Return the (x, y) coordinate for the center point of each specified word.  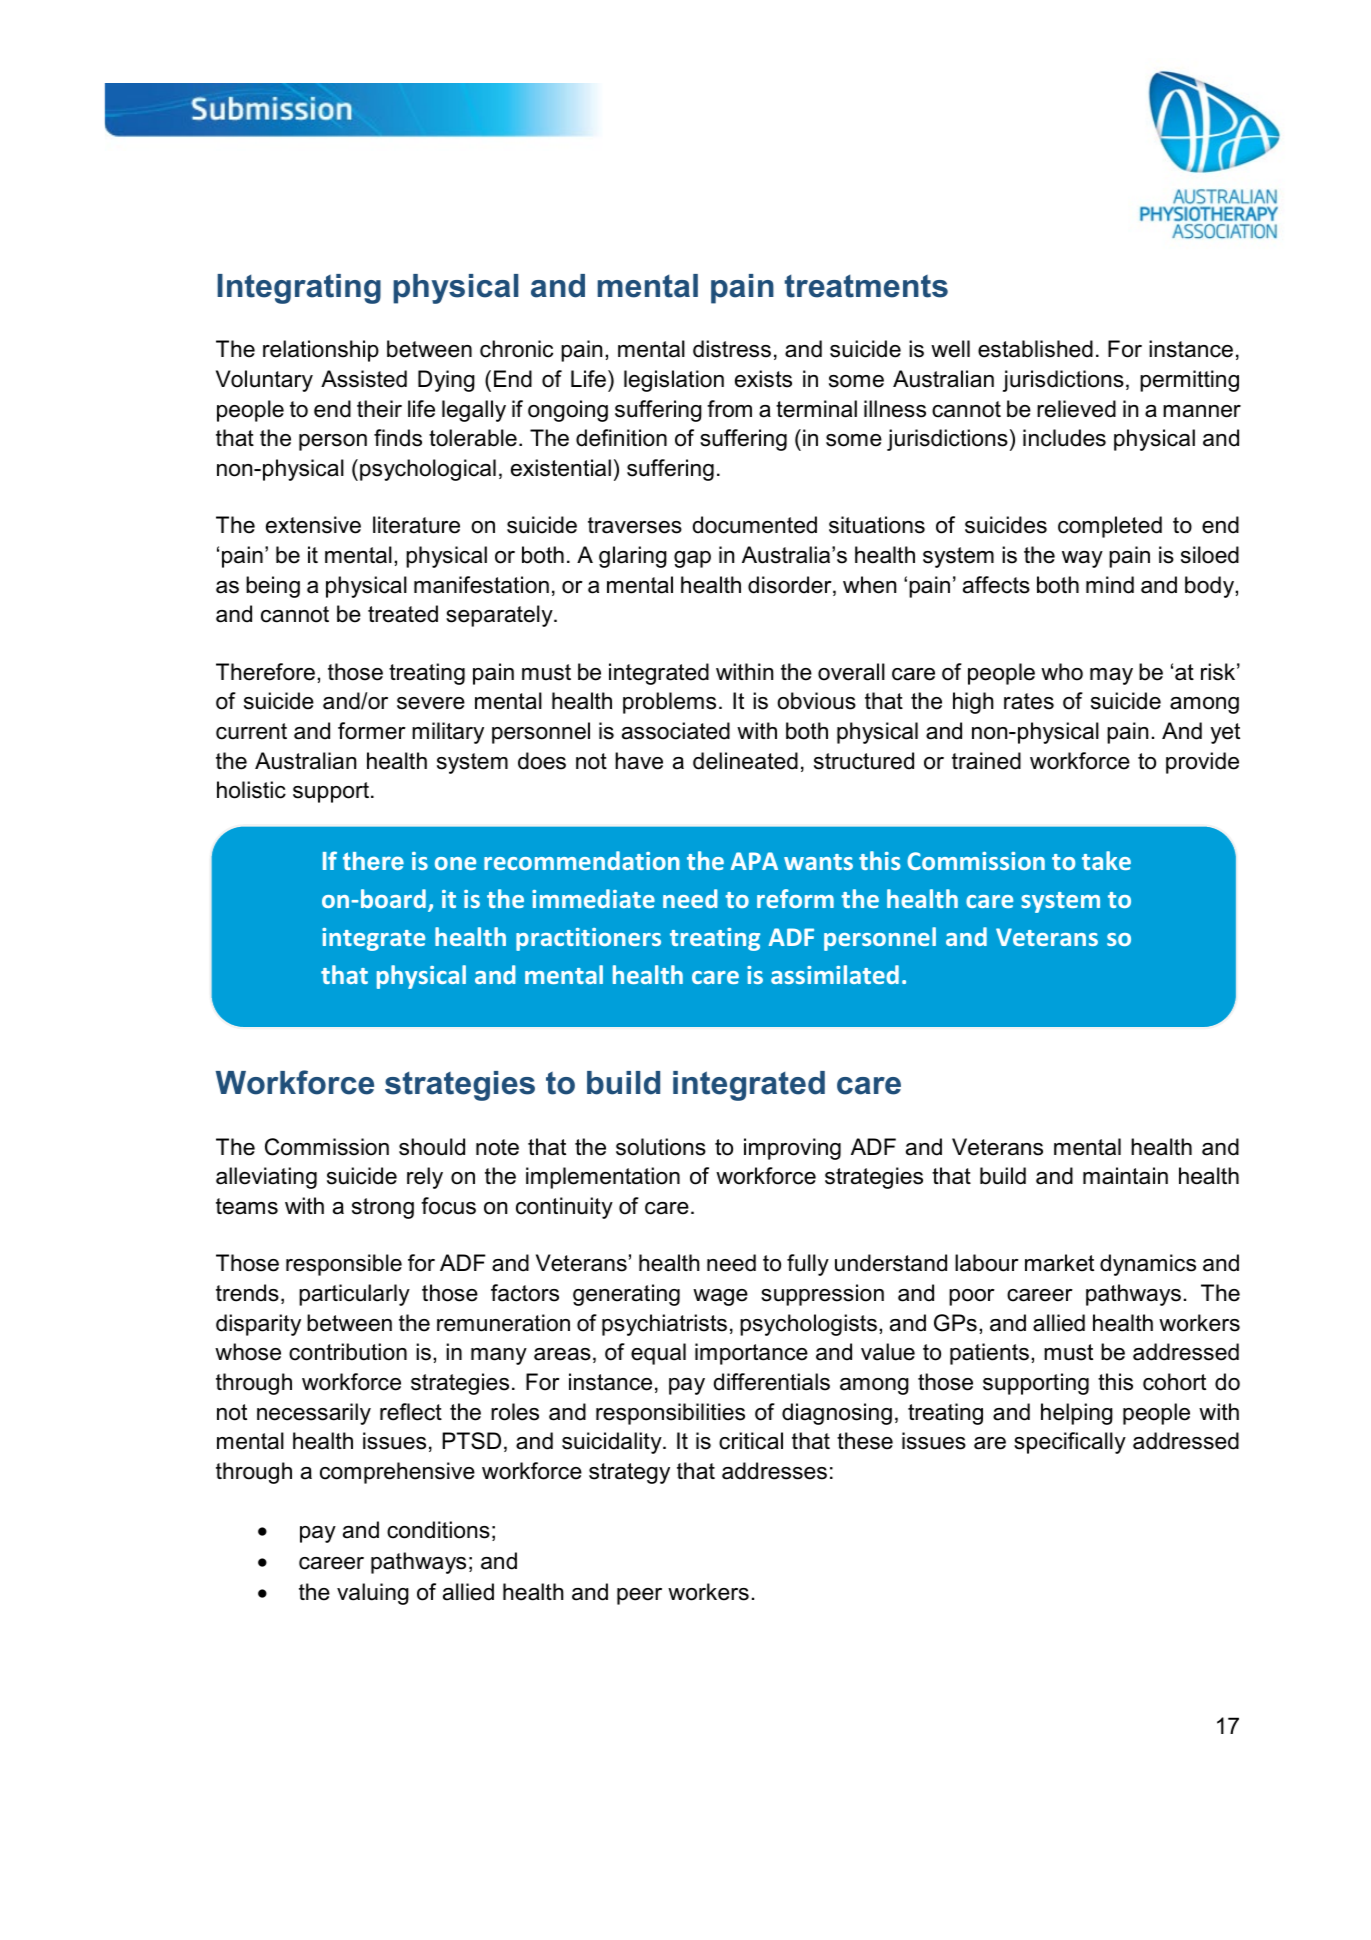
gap (692, 559)
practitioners (588, 939)
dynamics (1148, 1265)
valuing (373, 1594)
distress (732, 349)
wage (720, 1297)
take (1106, 860)
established (1035, 349)
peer (639, 1596)
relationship (321, 351)
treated (403, 614)
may (1111, 676)
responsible (344, 1265)
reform (795, 898)
